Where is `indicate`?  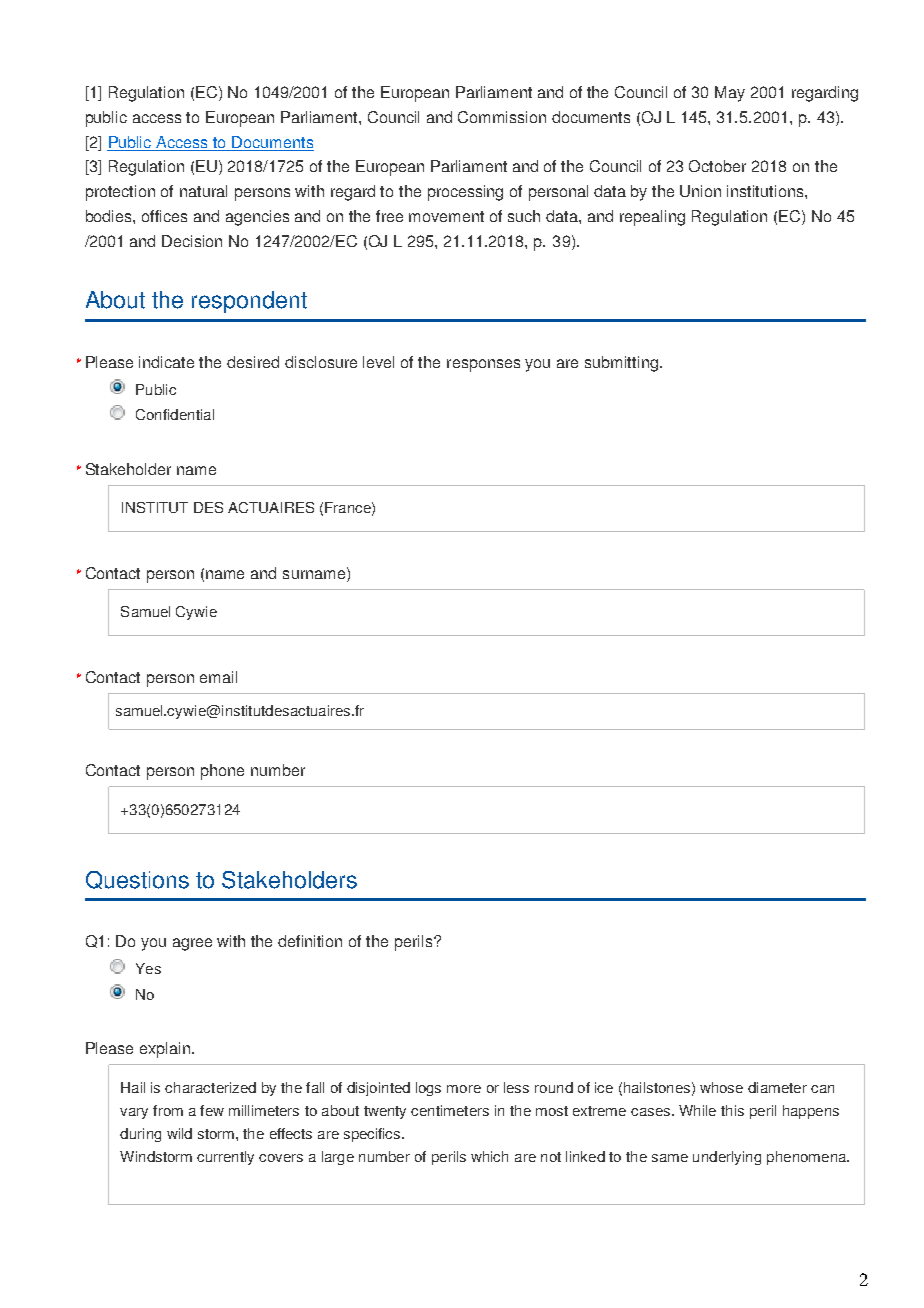
indicate is located at coordinates (166, 362).
